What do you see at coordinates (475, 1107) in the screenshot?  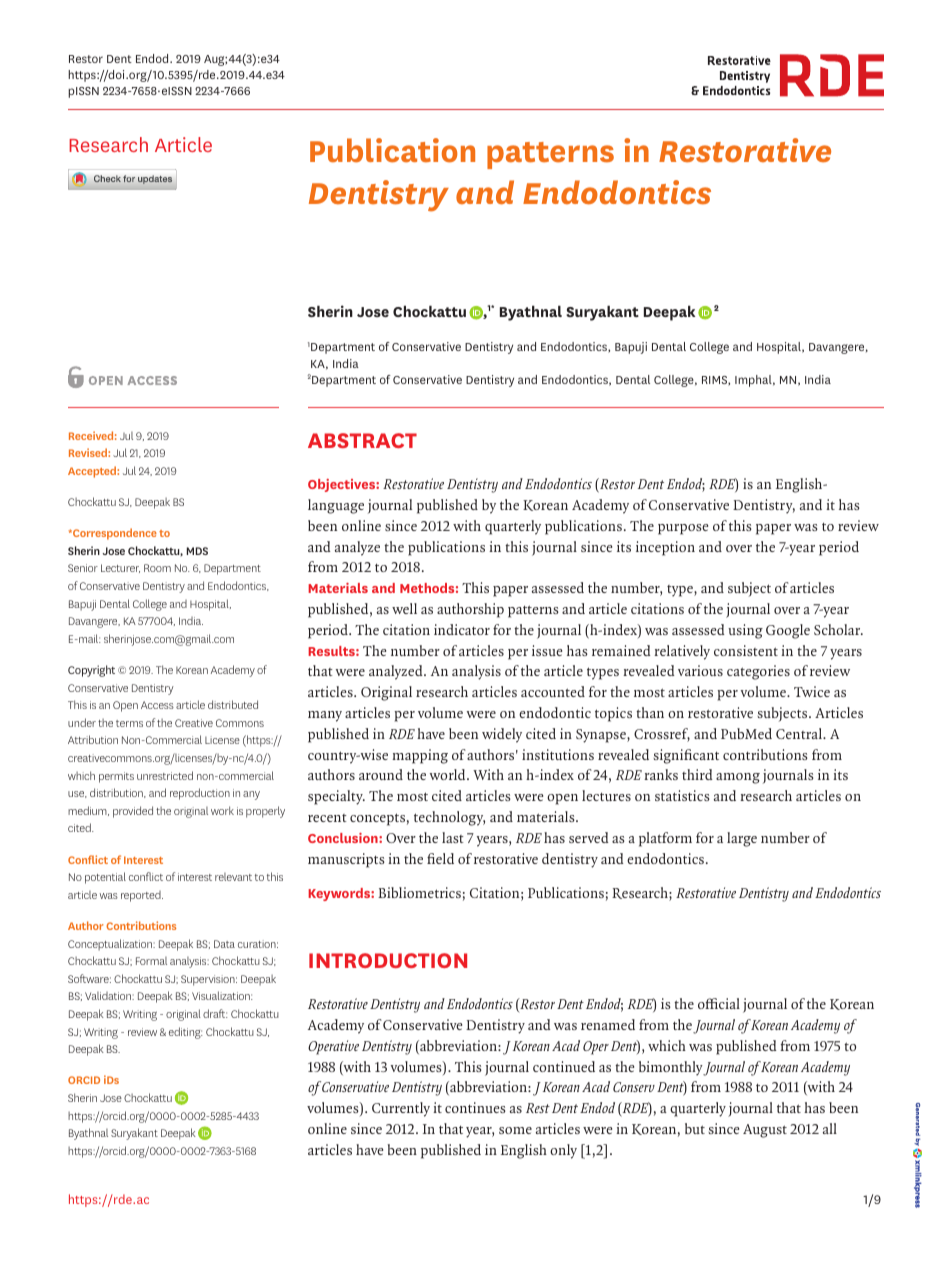 I see `continues` at bounding box center [475, 1107].
